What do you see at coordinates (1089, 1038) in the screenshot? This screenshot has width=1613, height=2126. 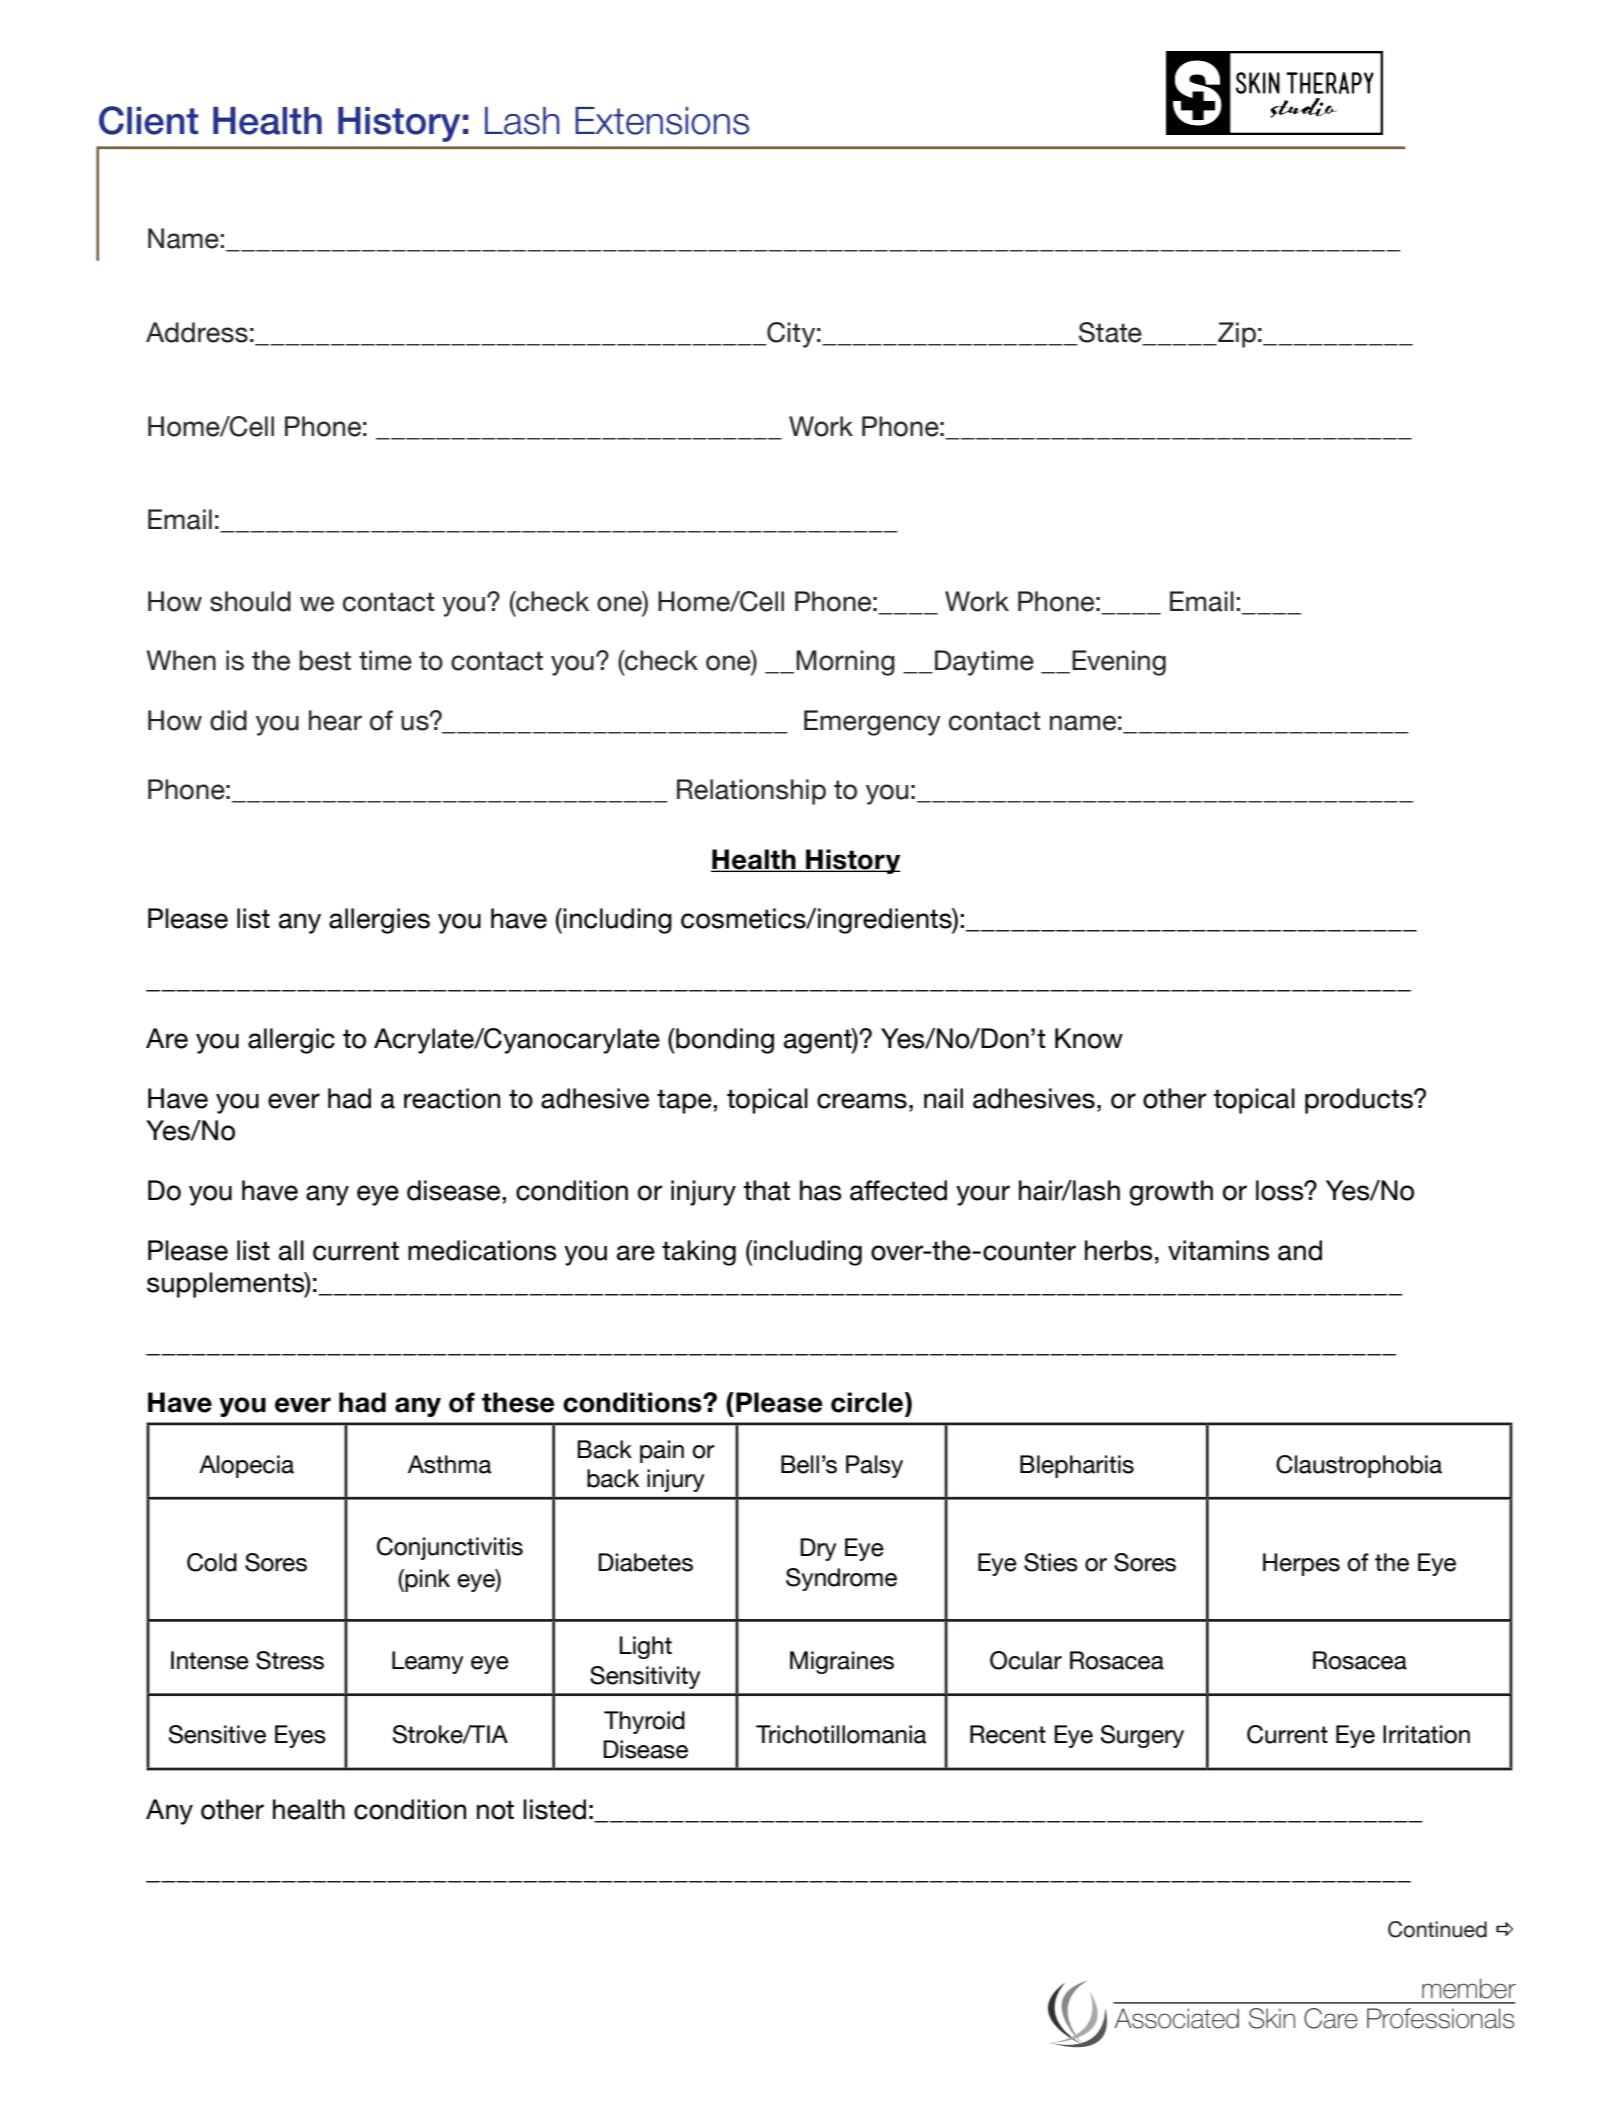 I see `Know` at bounding box center [1089, 1038].
